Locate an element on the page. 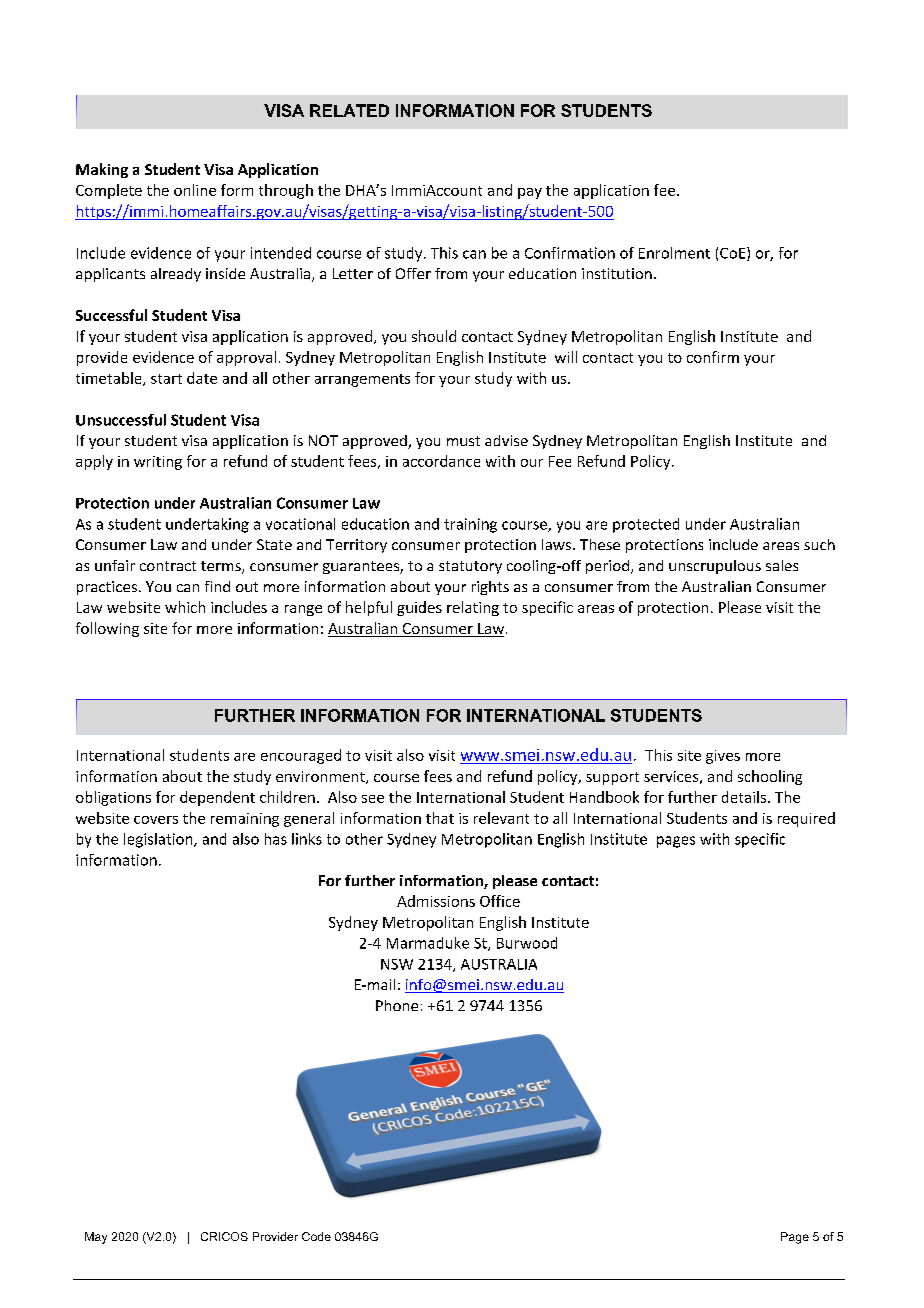  Code is located at coordinates (316, 1236).
